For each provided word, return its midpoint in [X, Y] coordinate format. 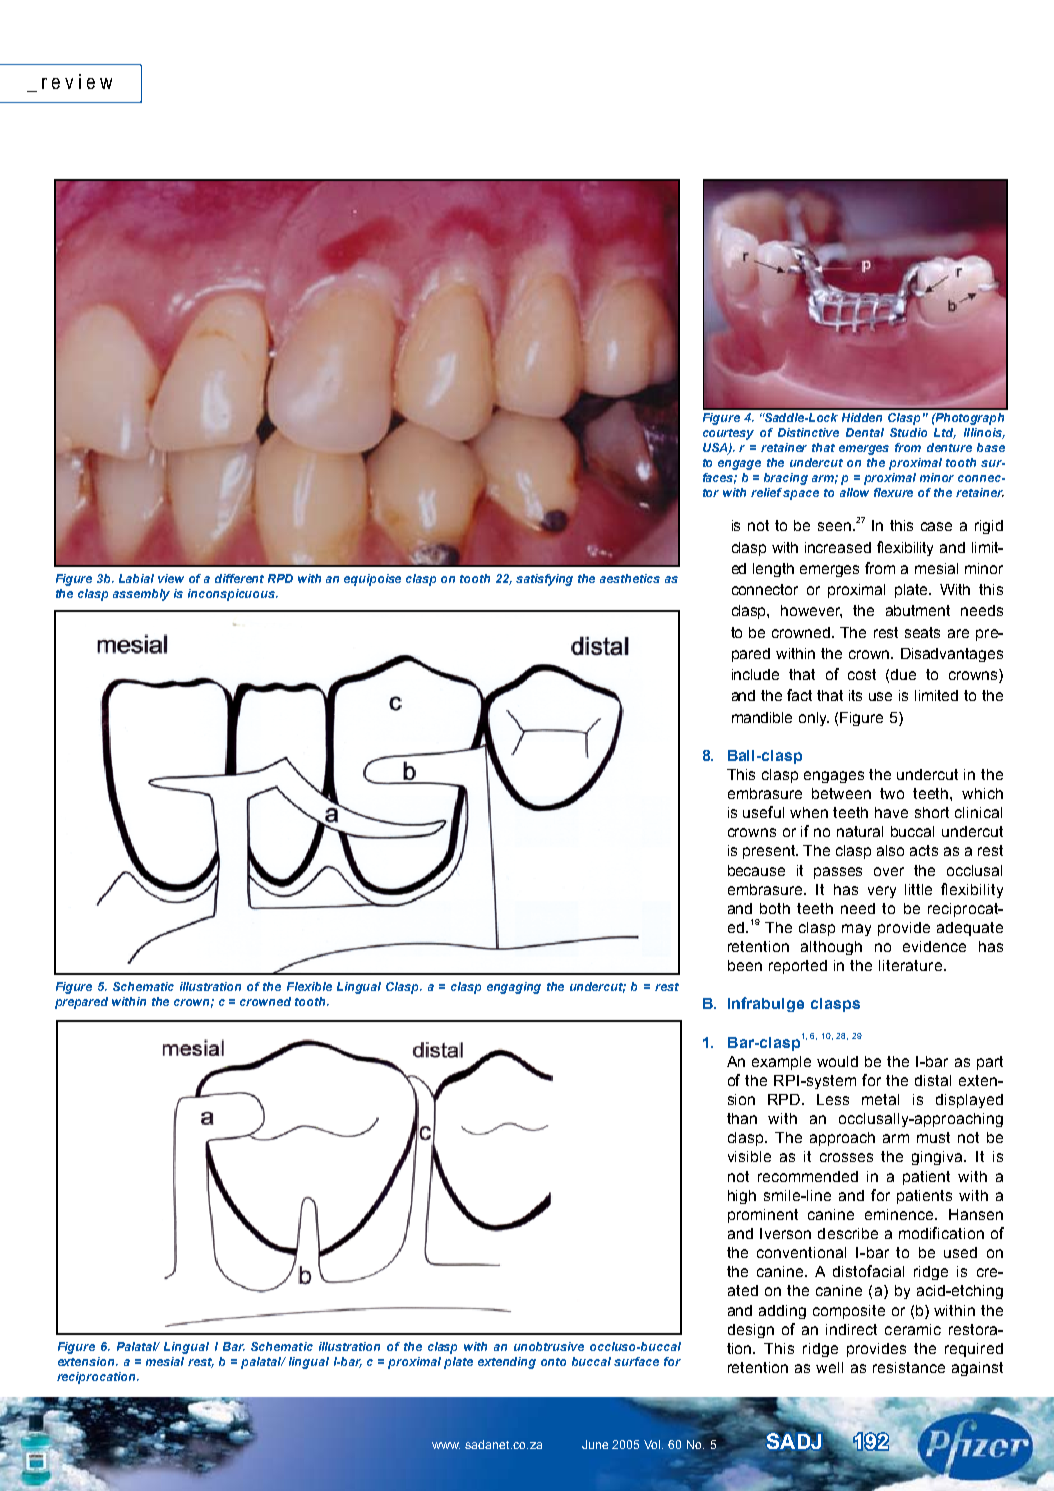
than [742, 1118]
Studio [908, 432]
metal [880, 1099]
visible [749, 1156]
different [239, 578]
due [903, 674]
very [882, 892]
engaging [514, 988]
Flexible [309, 986]
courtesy [728, 434]
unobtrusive [549, 1346]
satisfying [544, 580]
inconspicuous [232, 595]
